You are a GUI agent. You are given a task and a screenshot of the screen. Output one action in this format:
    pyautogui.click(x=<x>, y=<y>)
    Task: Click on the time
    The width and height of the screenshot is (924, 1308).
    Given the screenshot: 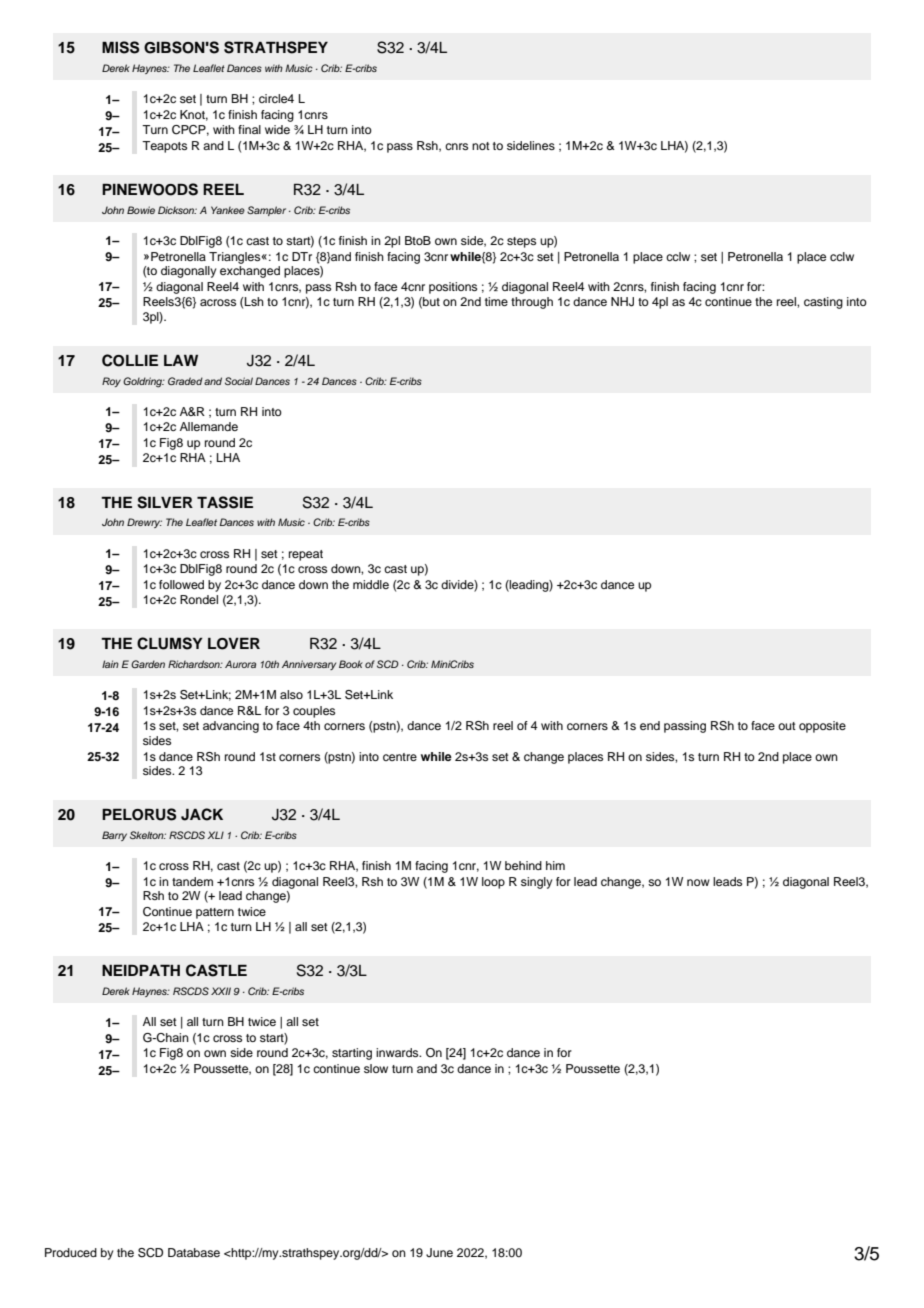 What is the action you would take?
    pyautogui.click(x=496, y=301)
